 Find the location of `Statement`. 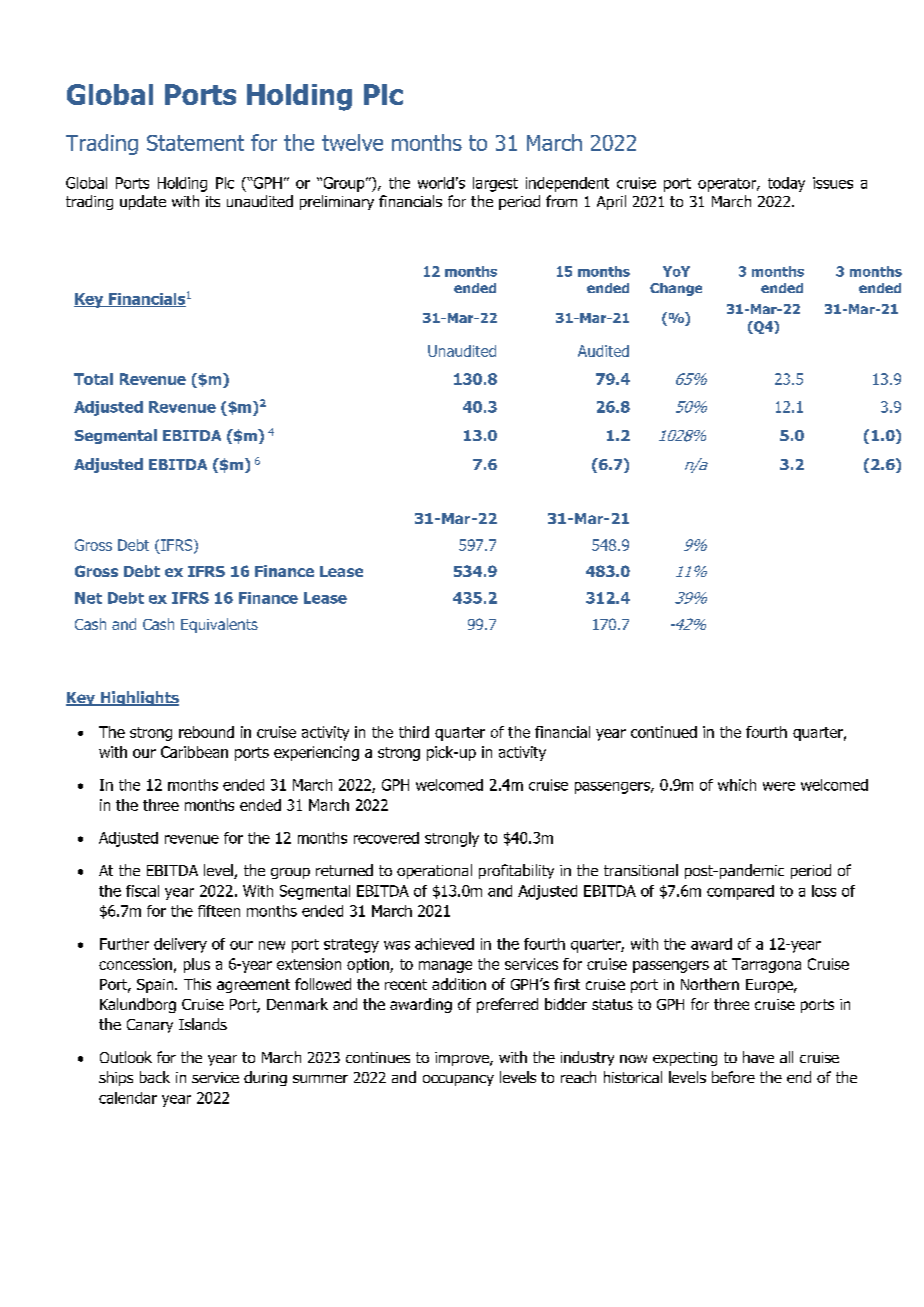

Statement is located at coordinates (195, 143).
